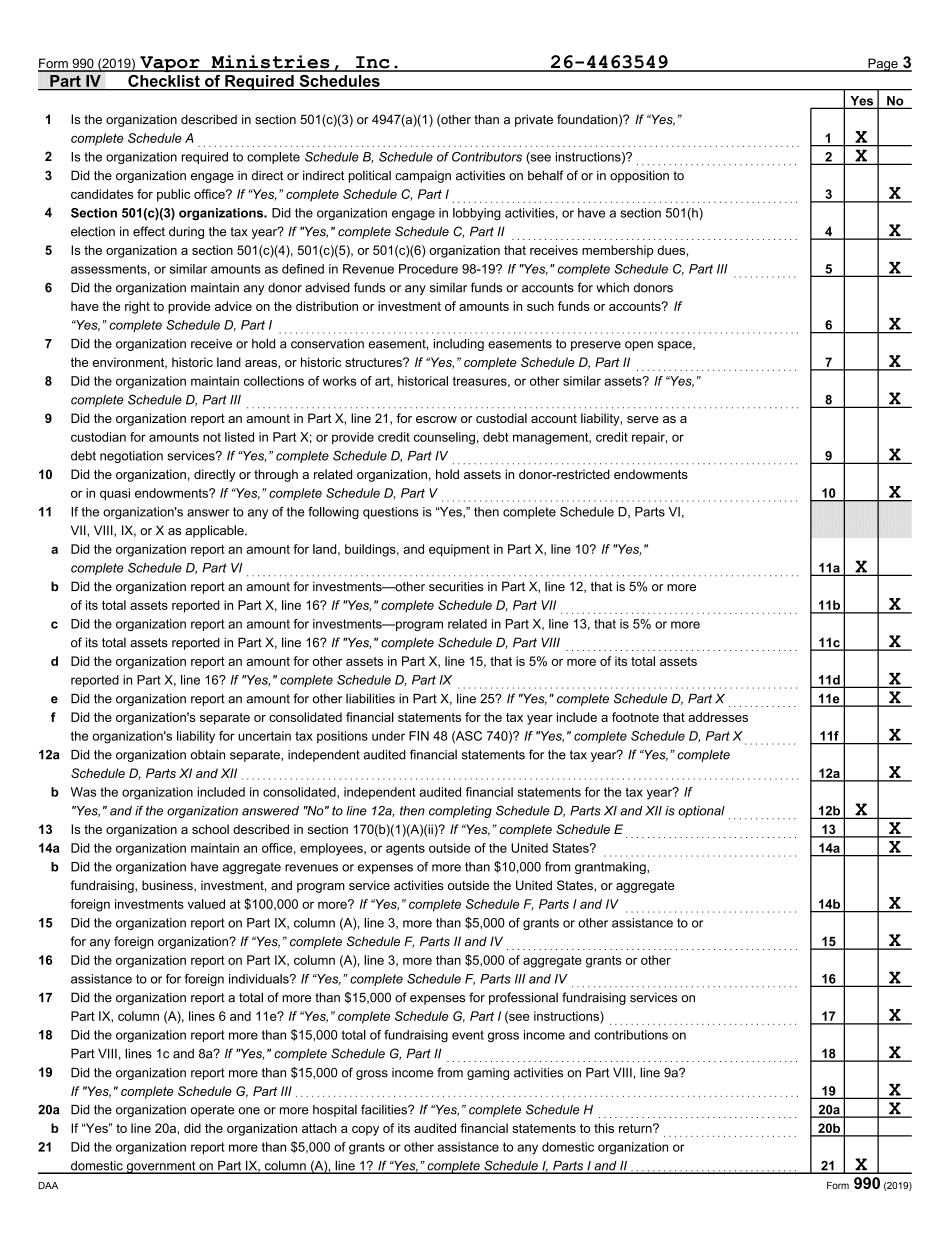  Describe the element at coordinates (388, 736) in the image. I see `under` at that location.
